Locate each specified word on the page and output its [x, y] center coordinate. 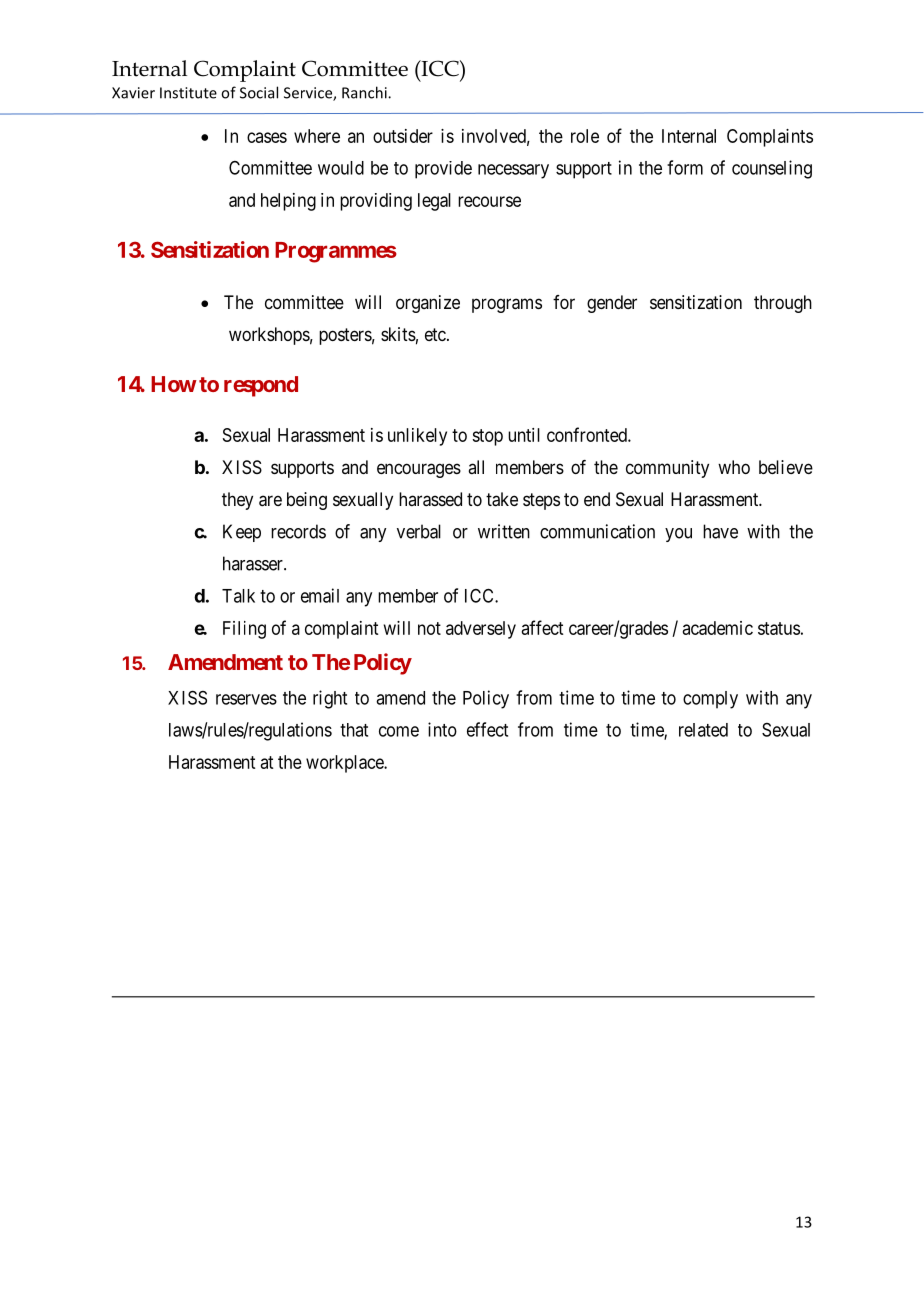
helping [288, 202]
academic [718, 628]
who [734, 467]
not [429, 628]
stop [487, 437]
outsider [403, 136]
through [783, 304]
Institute [188, 93]
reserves [246, 699]
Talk [238, 596]
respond [261, 386]
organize [428, 304]
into [442, 729]
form [685, 167]
